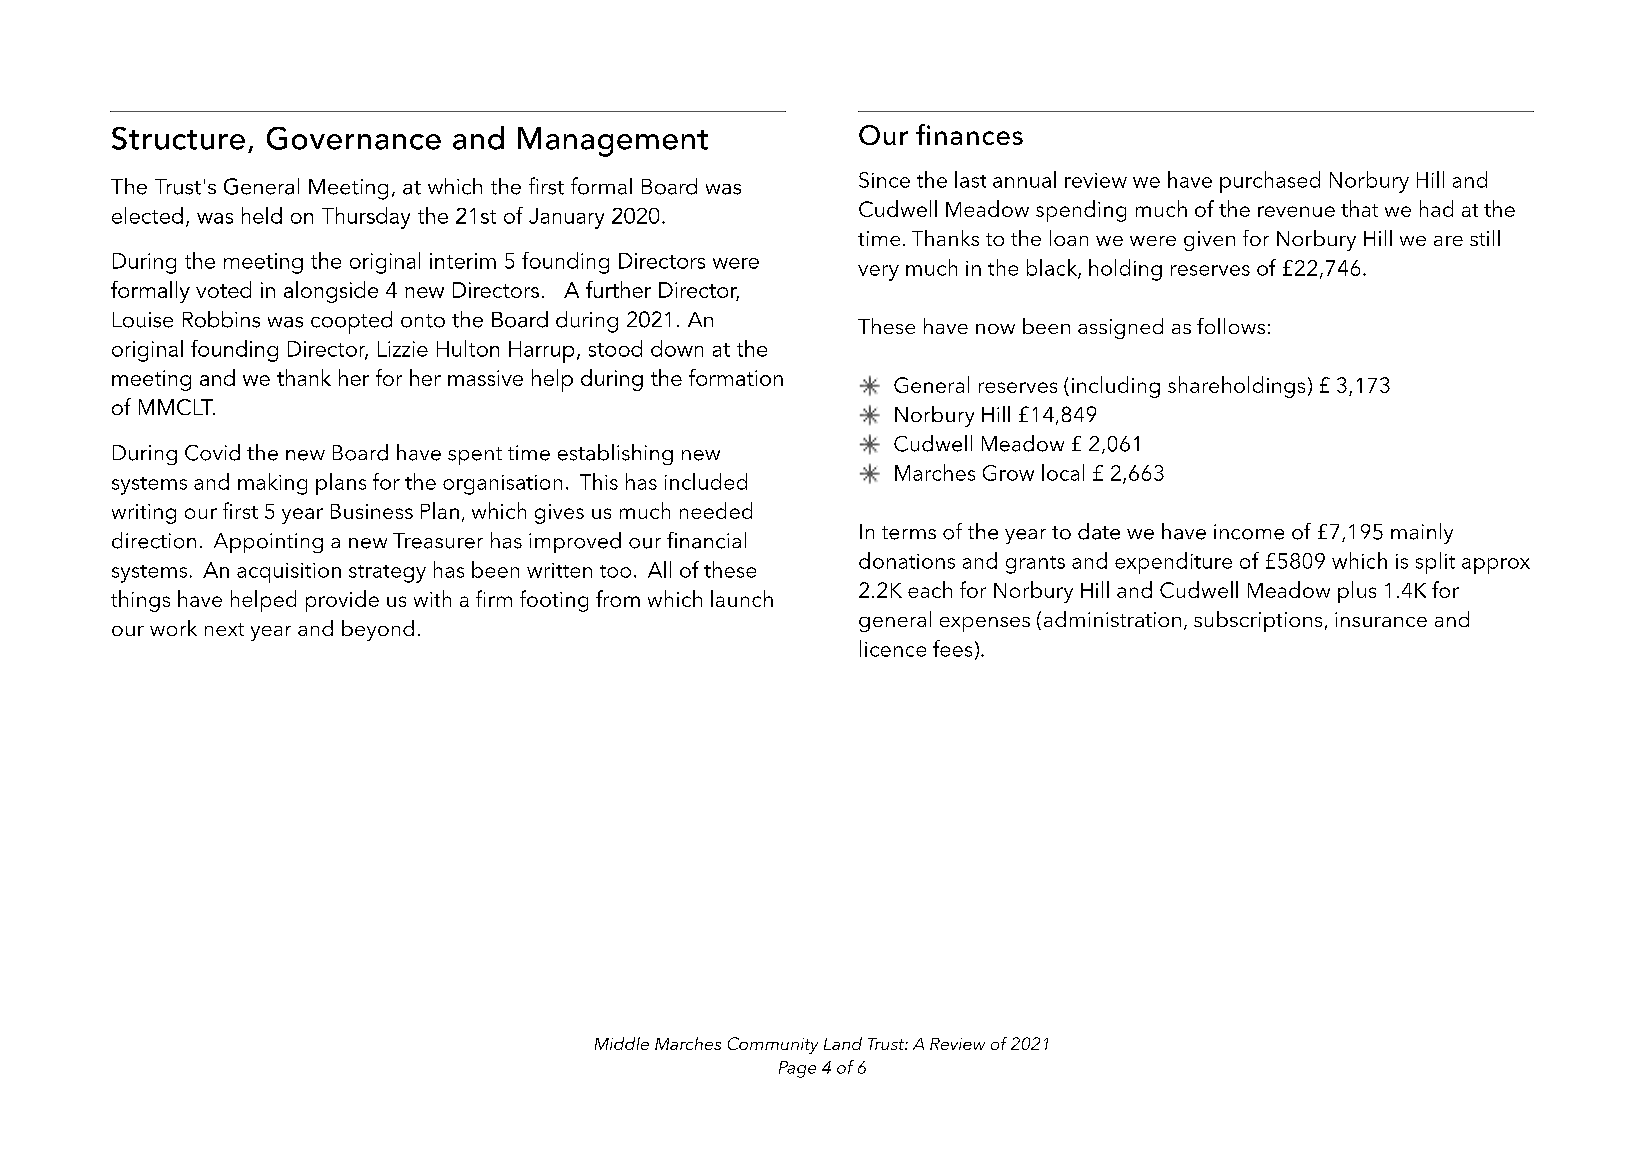 The image size is (1645, 1163). Describe the element at coordinates (1270, 182) in the screenshot. I see `purchased` at that location.
